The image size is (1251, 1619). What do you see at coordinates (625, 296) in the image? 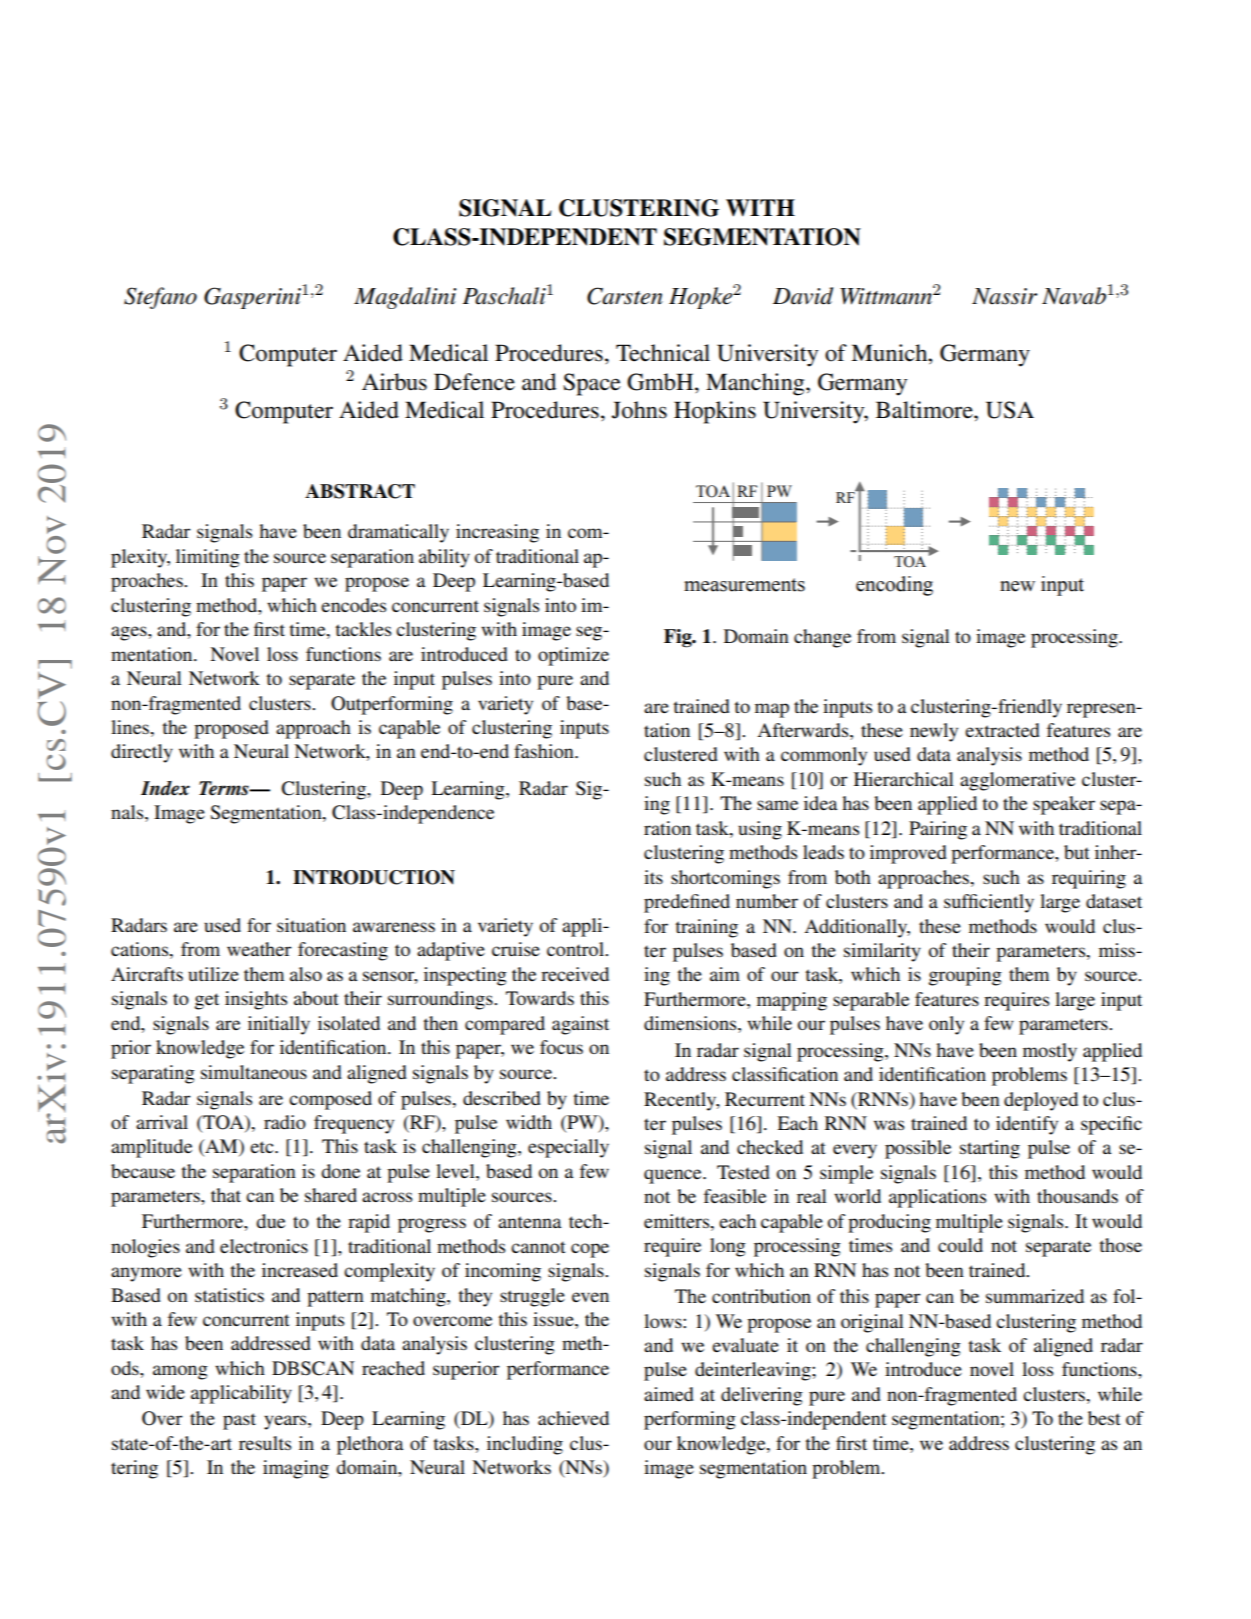
I see `Carsten` at bounding box center [625, 296].
